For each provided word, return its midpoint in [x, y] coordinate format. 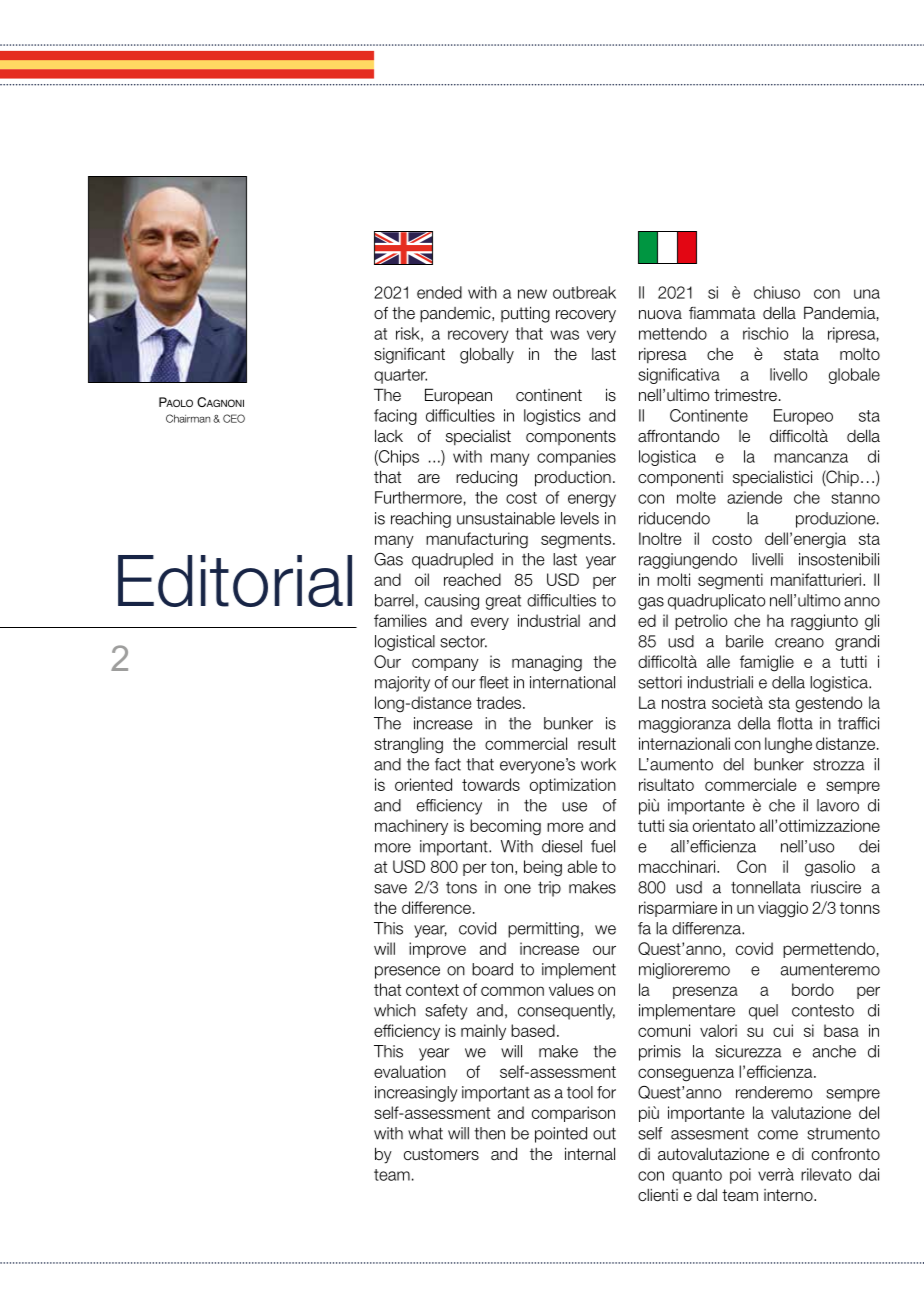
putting [525, 314]
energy [592, 500]
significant [409, 356]
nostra [684, 703]
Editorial [235, 581]
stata [801, 354]
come [778, 1135]
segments [576, 541]
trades [500, 702]
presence [407, 972]
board [492, 969]
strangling [408, 745]
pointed [561, 1135]
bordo [813, 989]
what [425, 1133]
